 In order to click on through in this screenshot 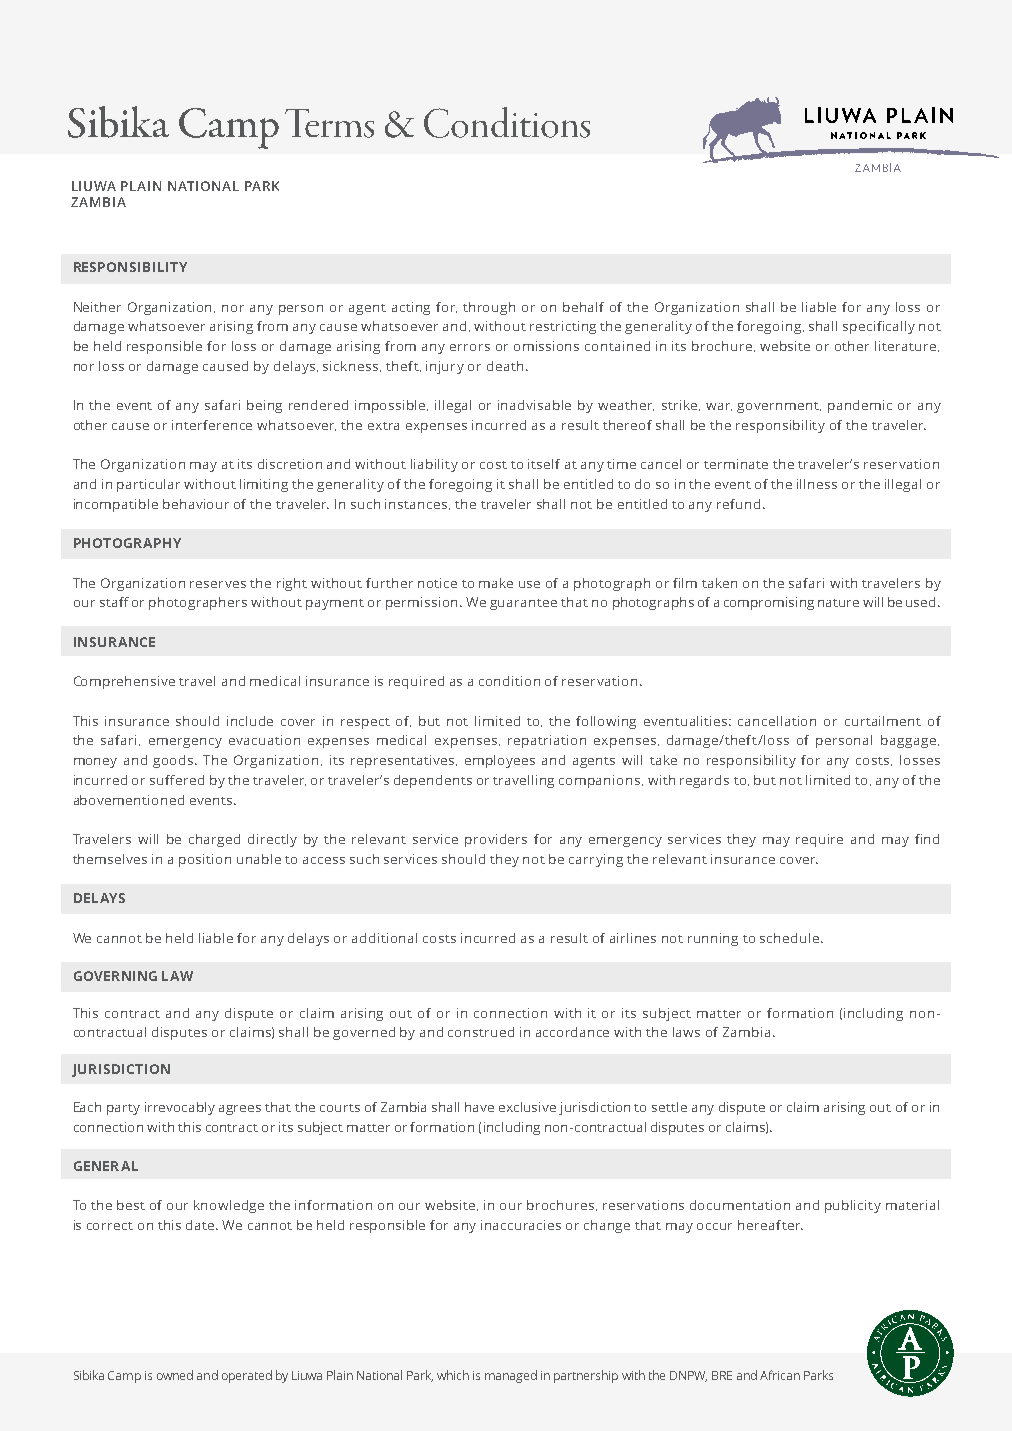, I will do `click(489, 308)`.
